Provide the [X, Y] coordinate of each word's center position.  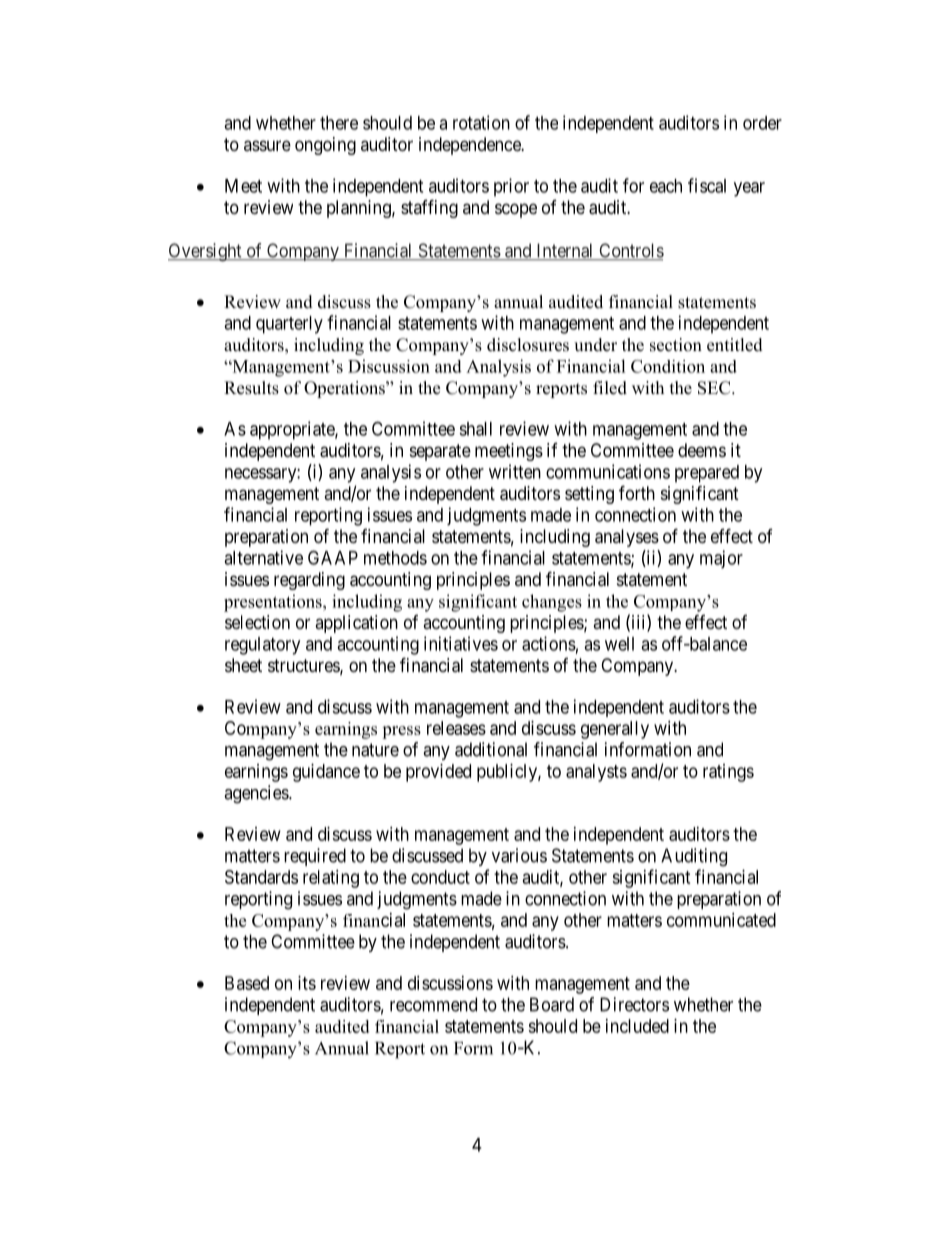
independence [471, 146]
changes [552, 603]
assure [267, 145]
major [721, 559]
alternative [263, 557]
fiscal [707, 185]
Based [247, 983]
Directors [634, 1004]
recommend [433, 1004]
